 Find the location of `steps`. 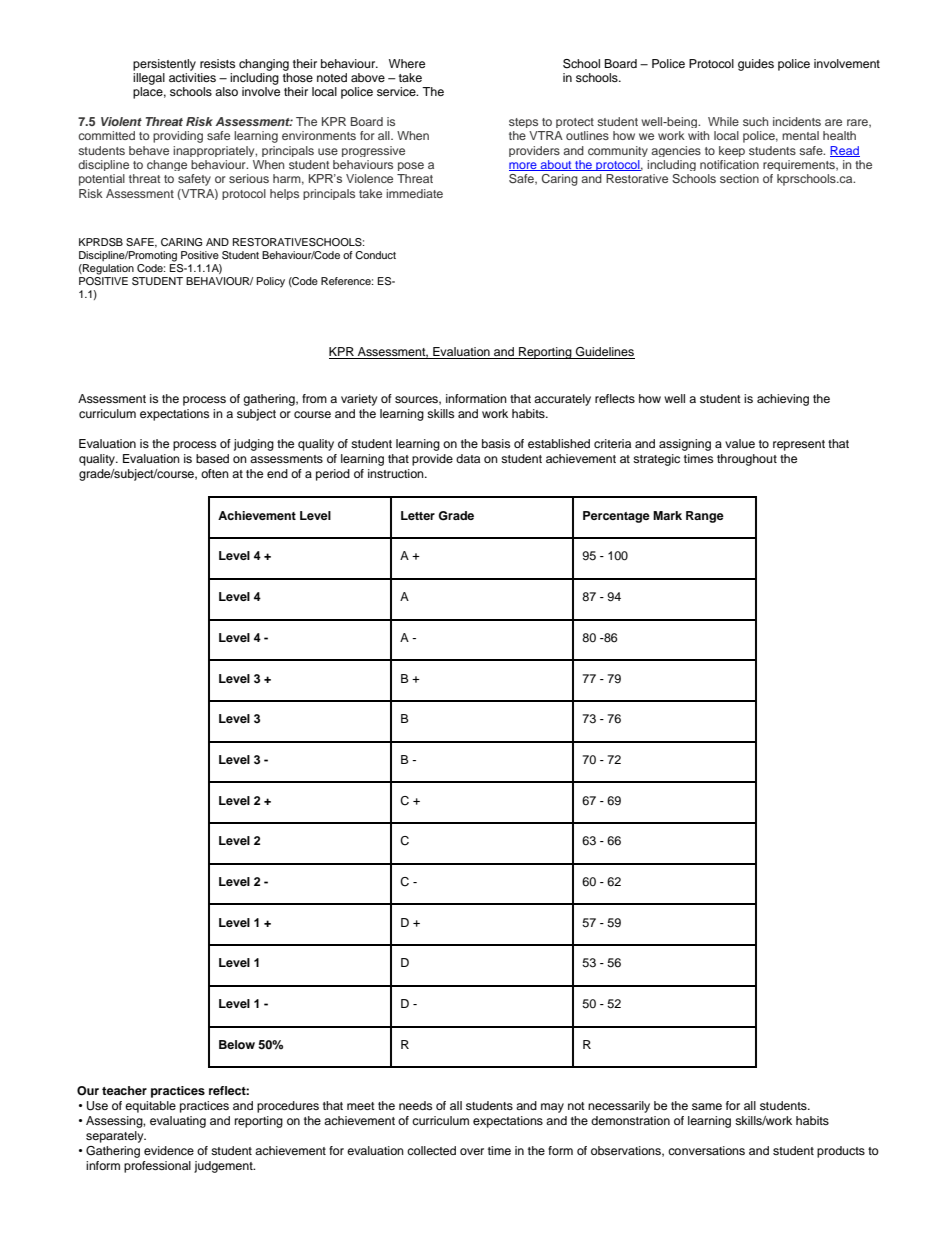

steps is located at coordinates (523, 123).
